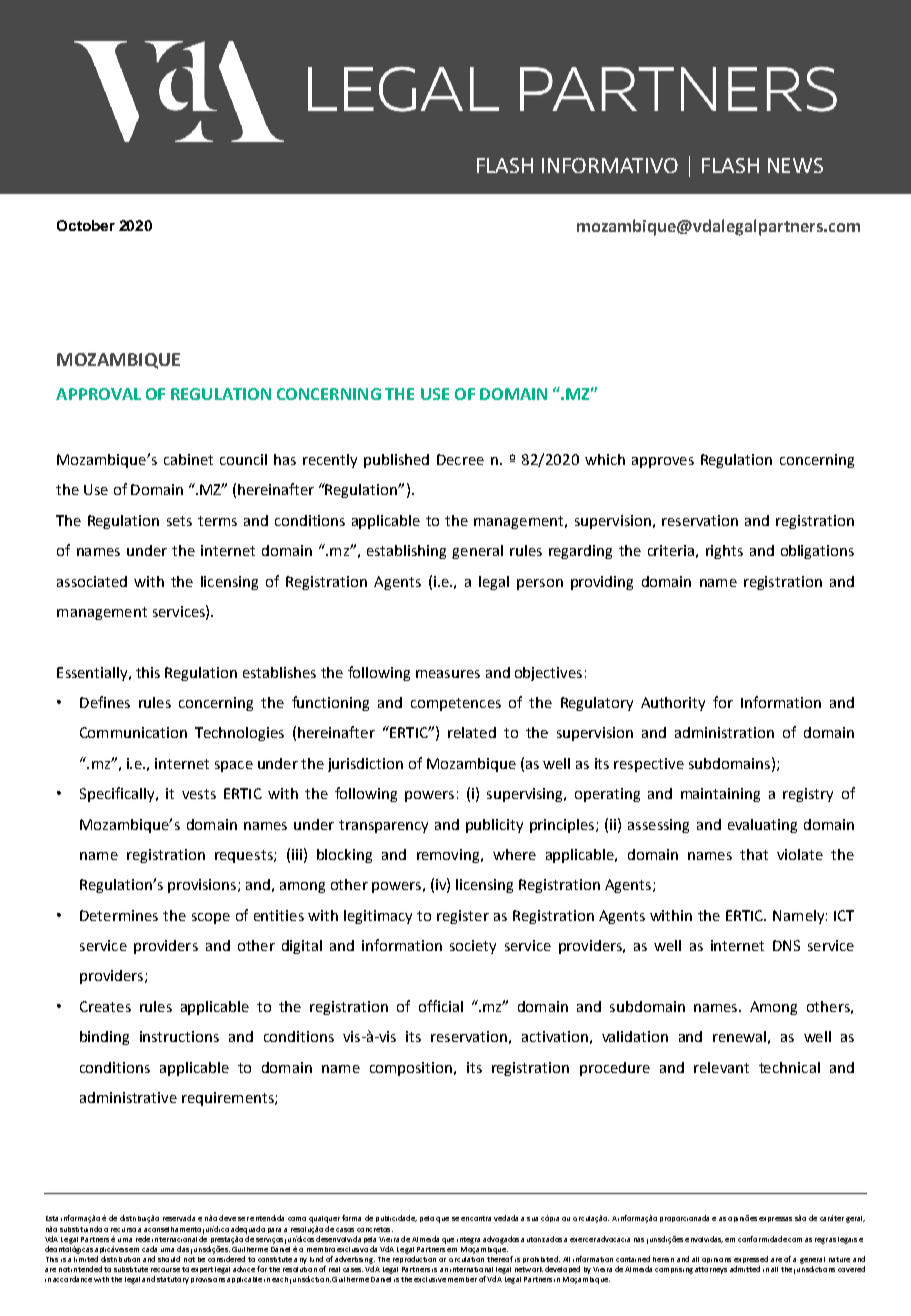 This image has height=1316, width=911. What do you see at coordinates (540, 584) in the image?
I see `person` at bounding box center [540, 584].
